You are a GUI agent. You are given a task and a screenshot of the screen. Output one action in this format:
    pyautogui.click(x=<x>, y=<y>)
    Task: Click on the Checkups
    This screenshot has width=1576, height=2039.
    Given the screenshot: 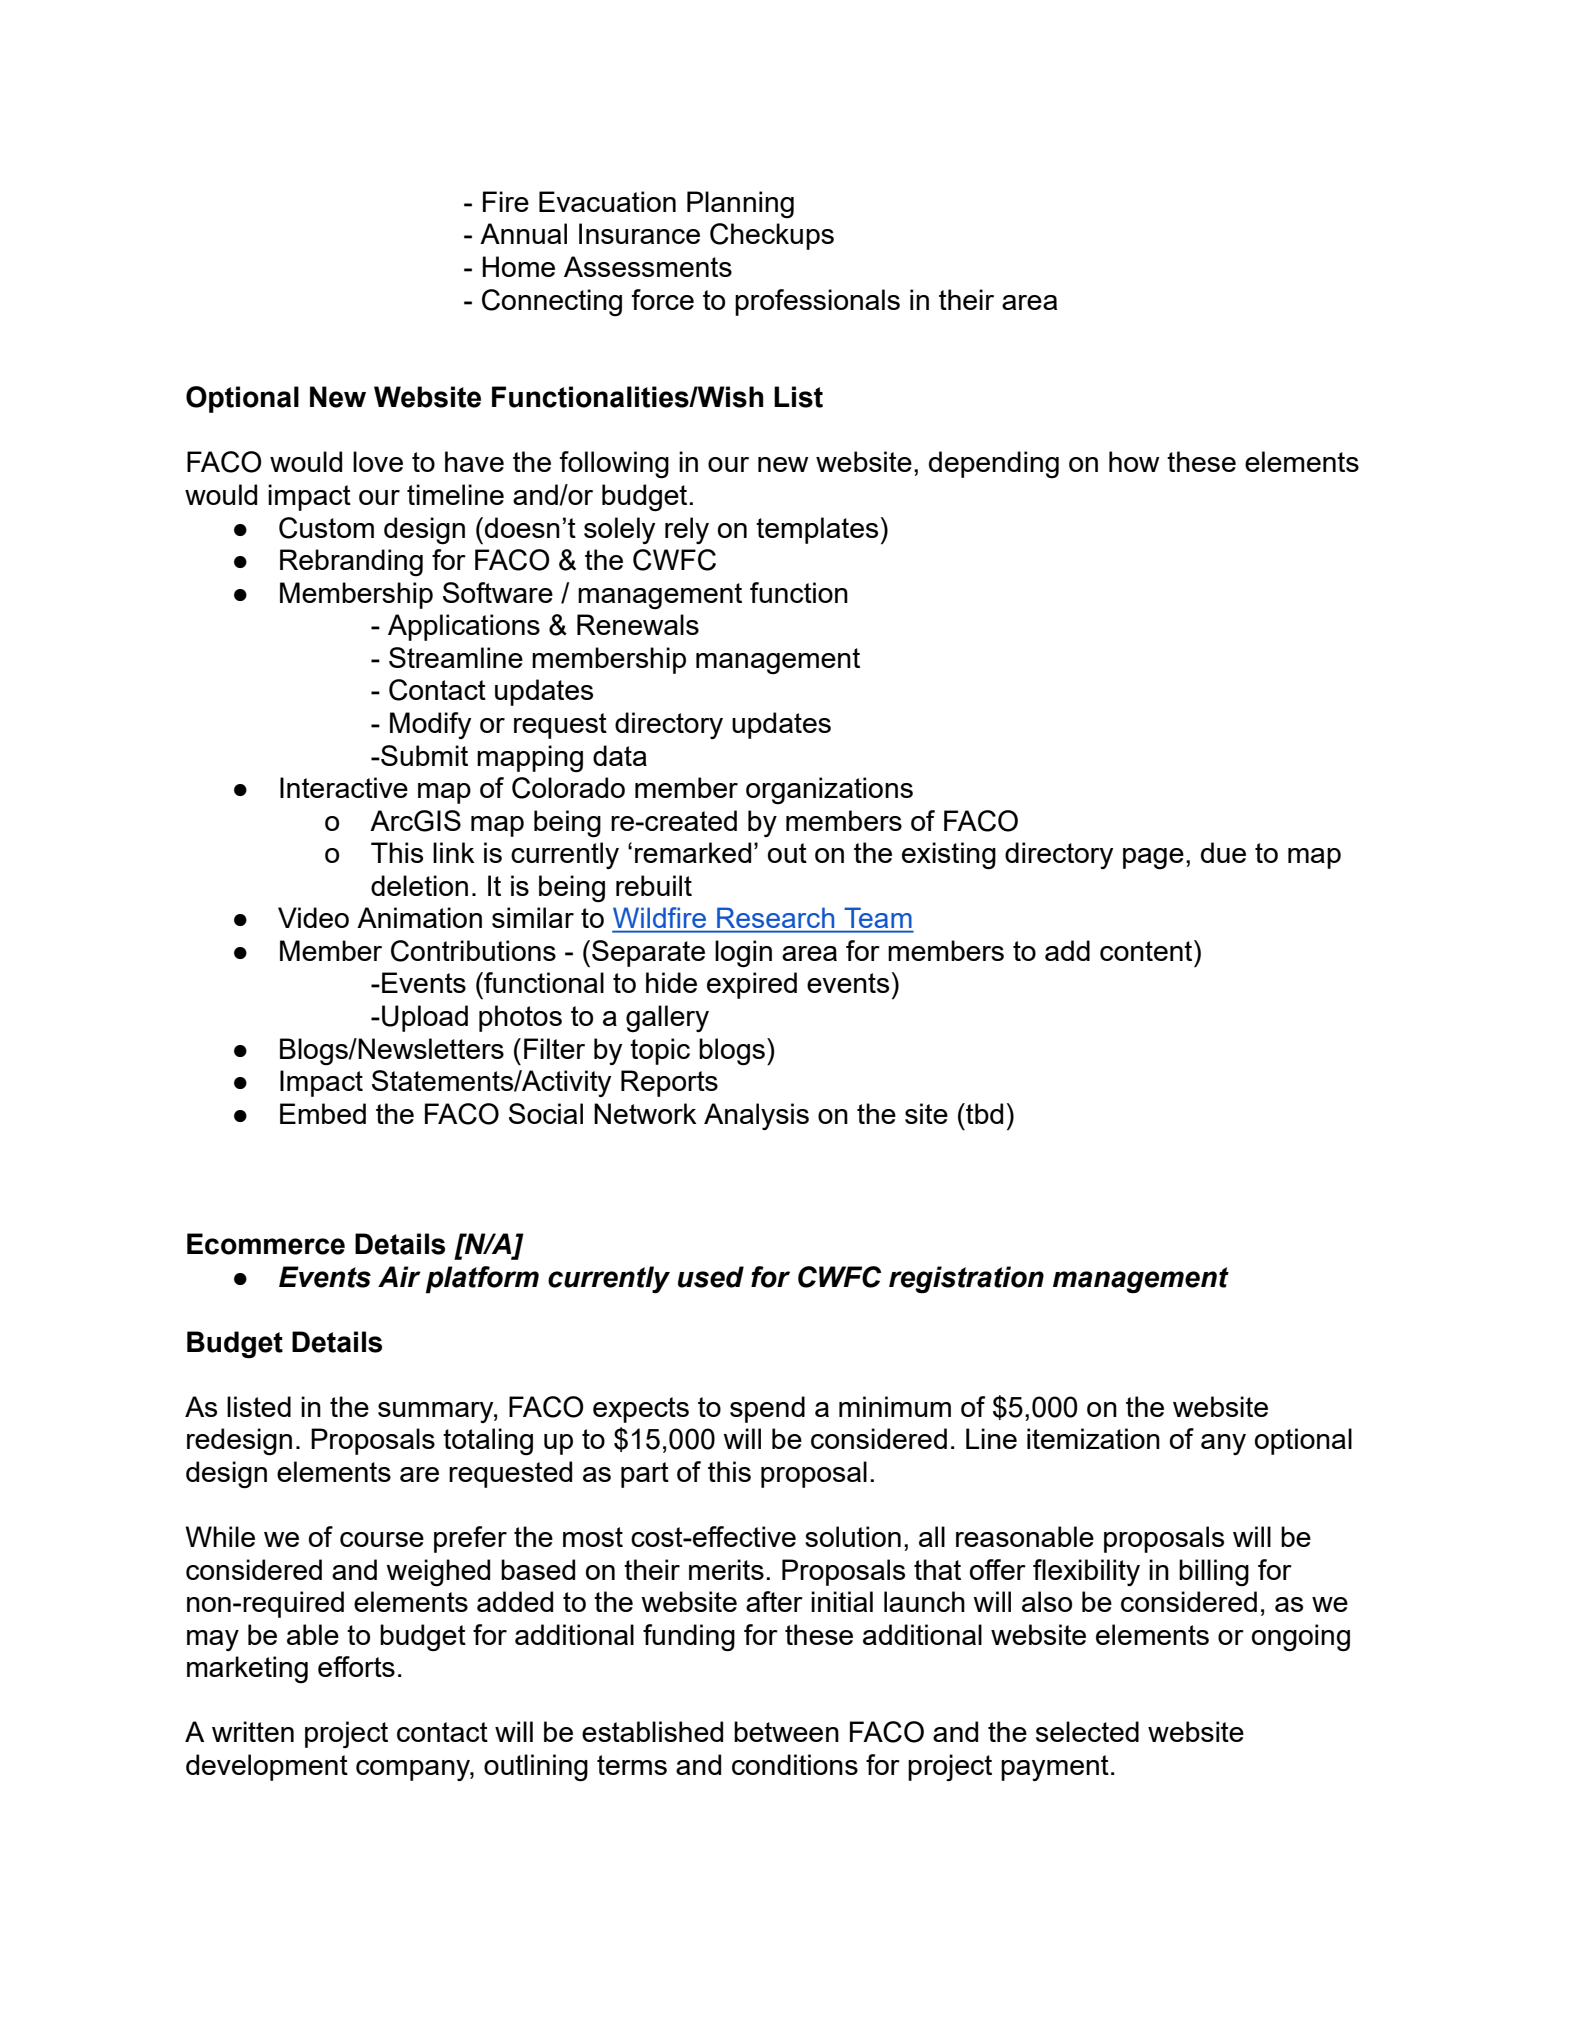 What is the action you would take?
    pyautogui.click(x=772, y=236)
